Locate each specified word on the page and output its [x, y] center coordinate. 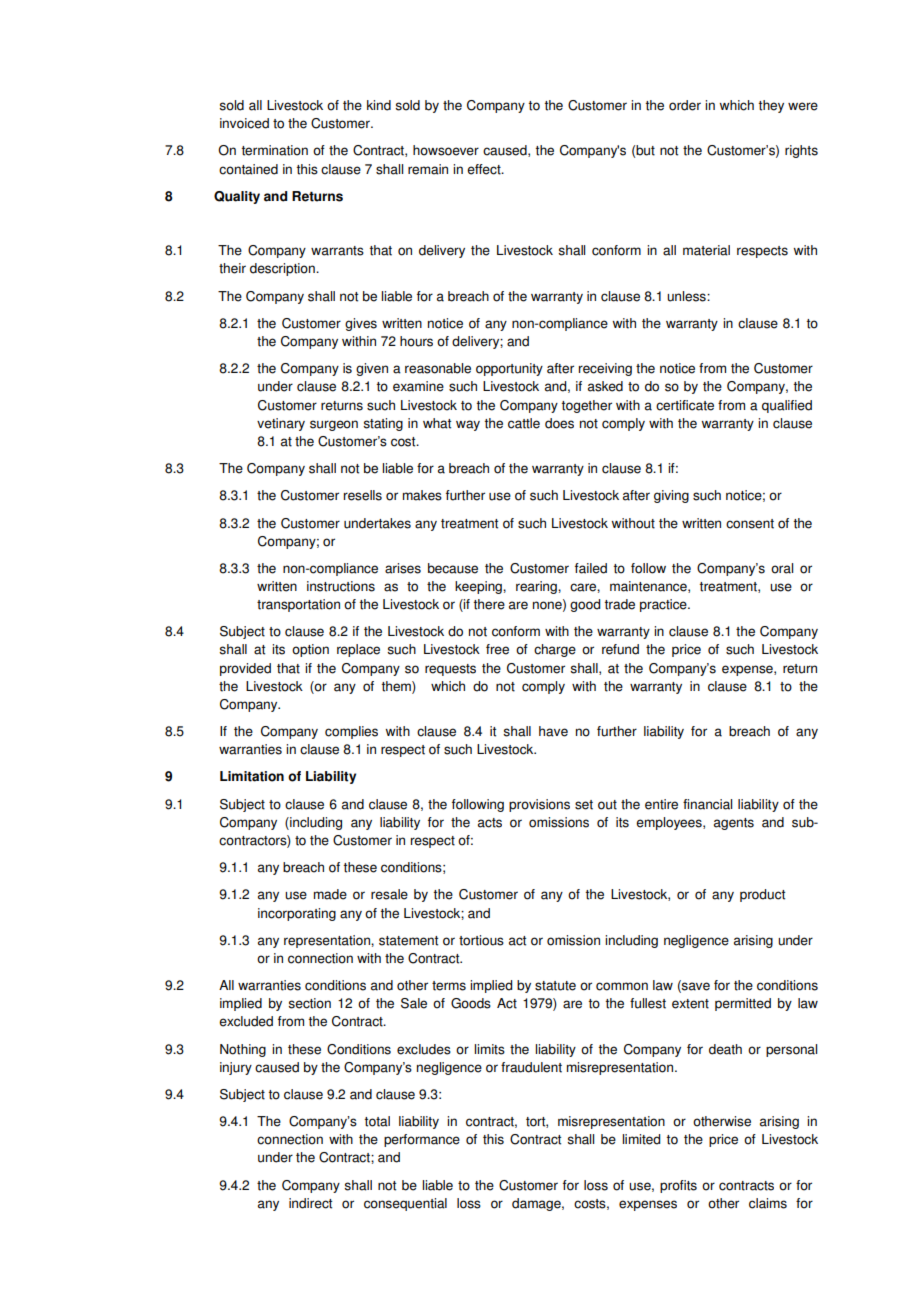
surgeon [334, 425]
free [497, 649]
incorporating [297, 914]
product [762, 895]
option [310, 650]
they [771, 106]
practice [664, 605]
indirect [310, 1203]
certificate [685, 405]
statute [555, 986]
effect [485, 169]
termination [274, 150]
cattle [524, 423]
